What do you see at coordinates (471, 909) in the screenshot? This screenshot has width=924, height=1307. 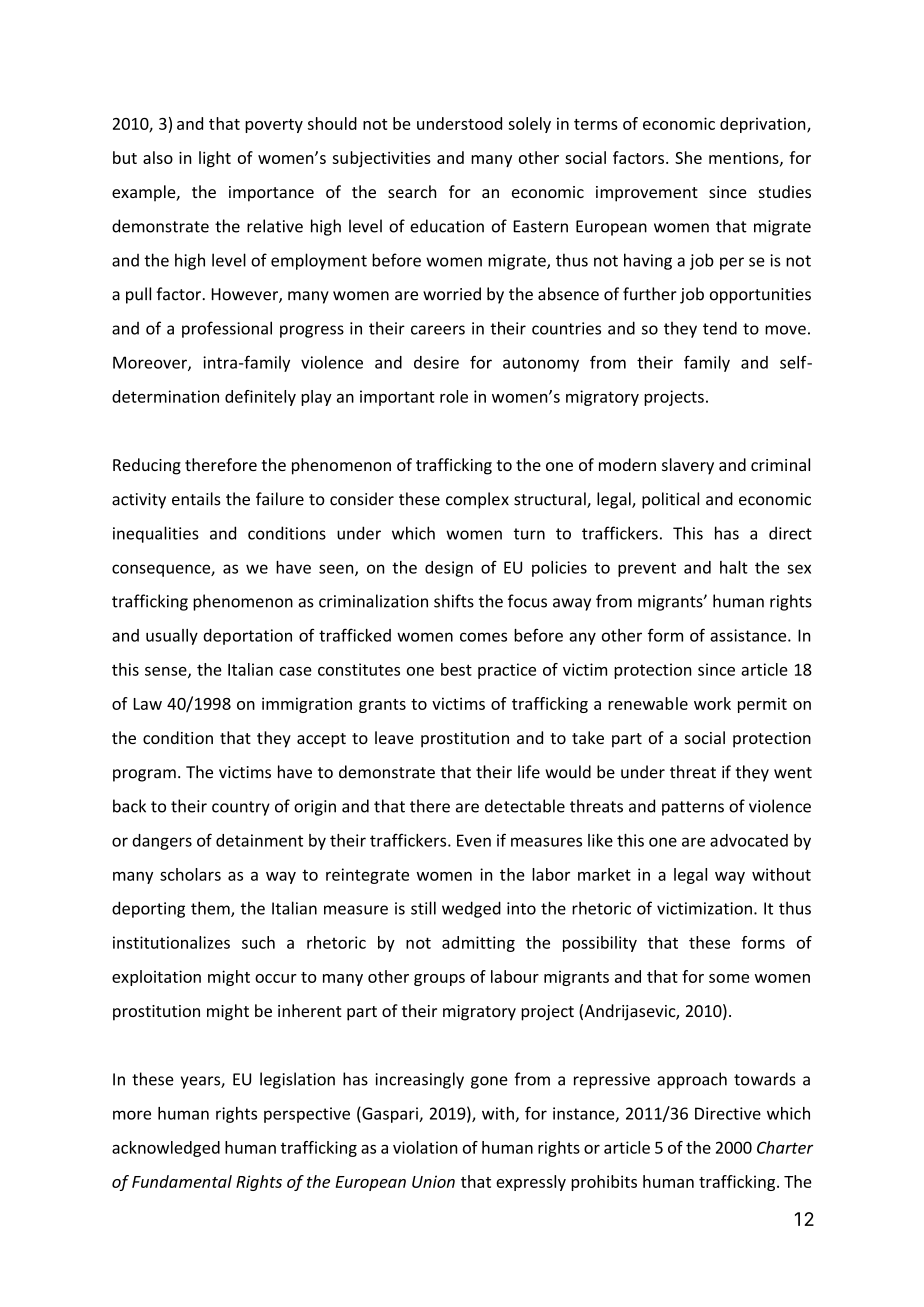 I see `wedged` at bounding box center [471, 909].
